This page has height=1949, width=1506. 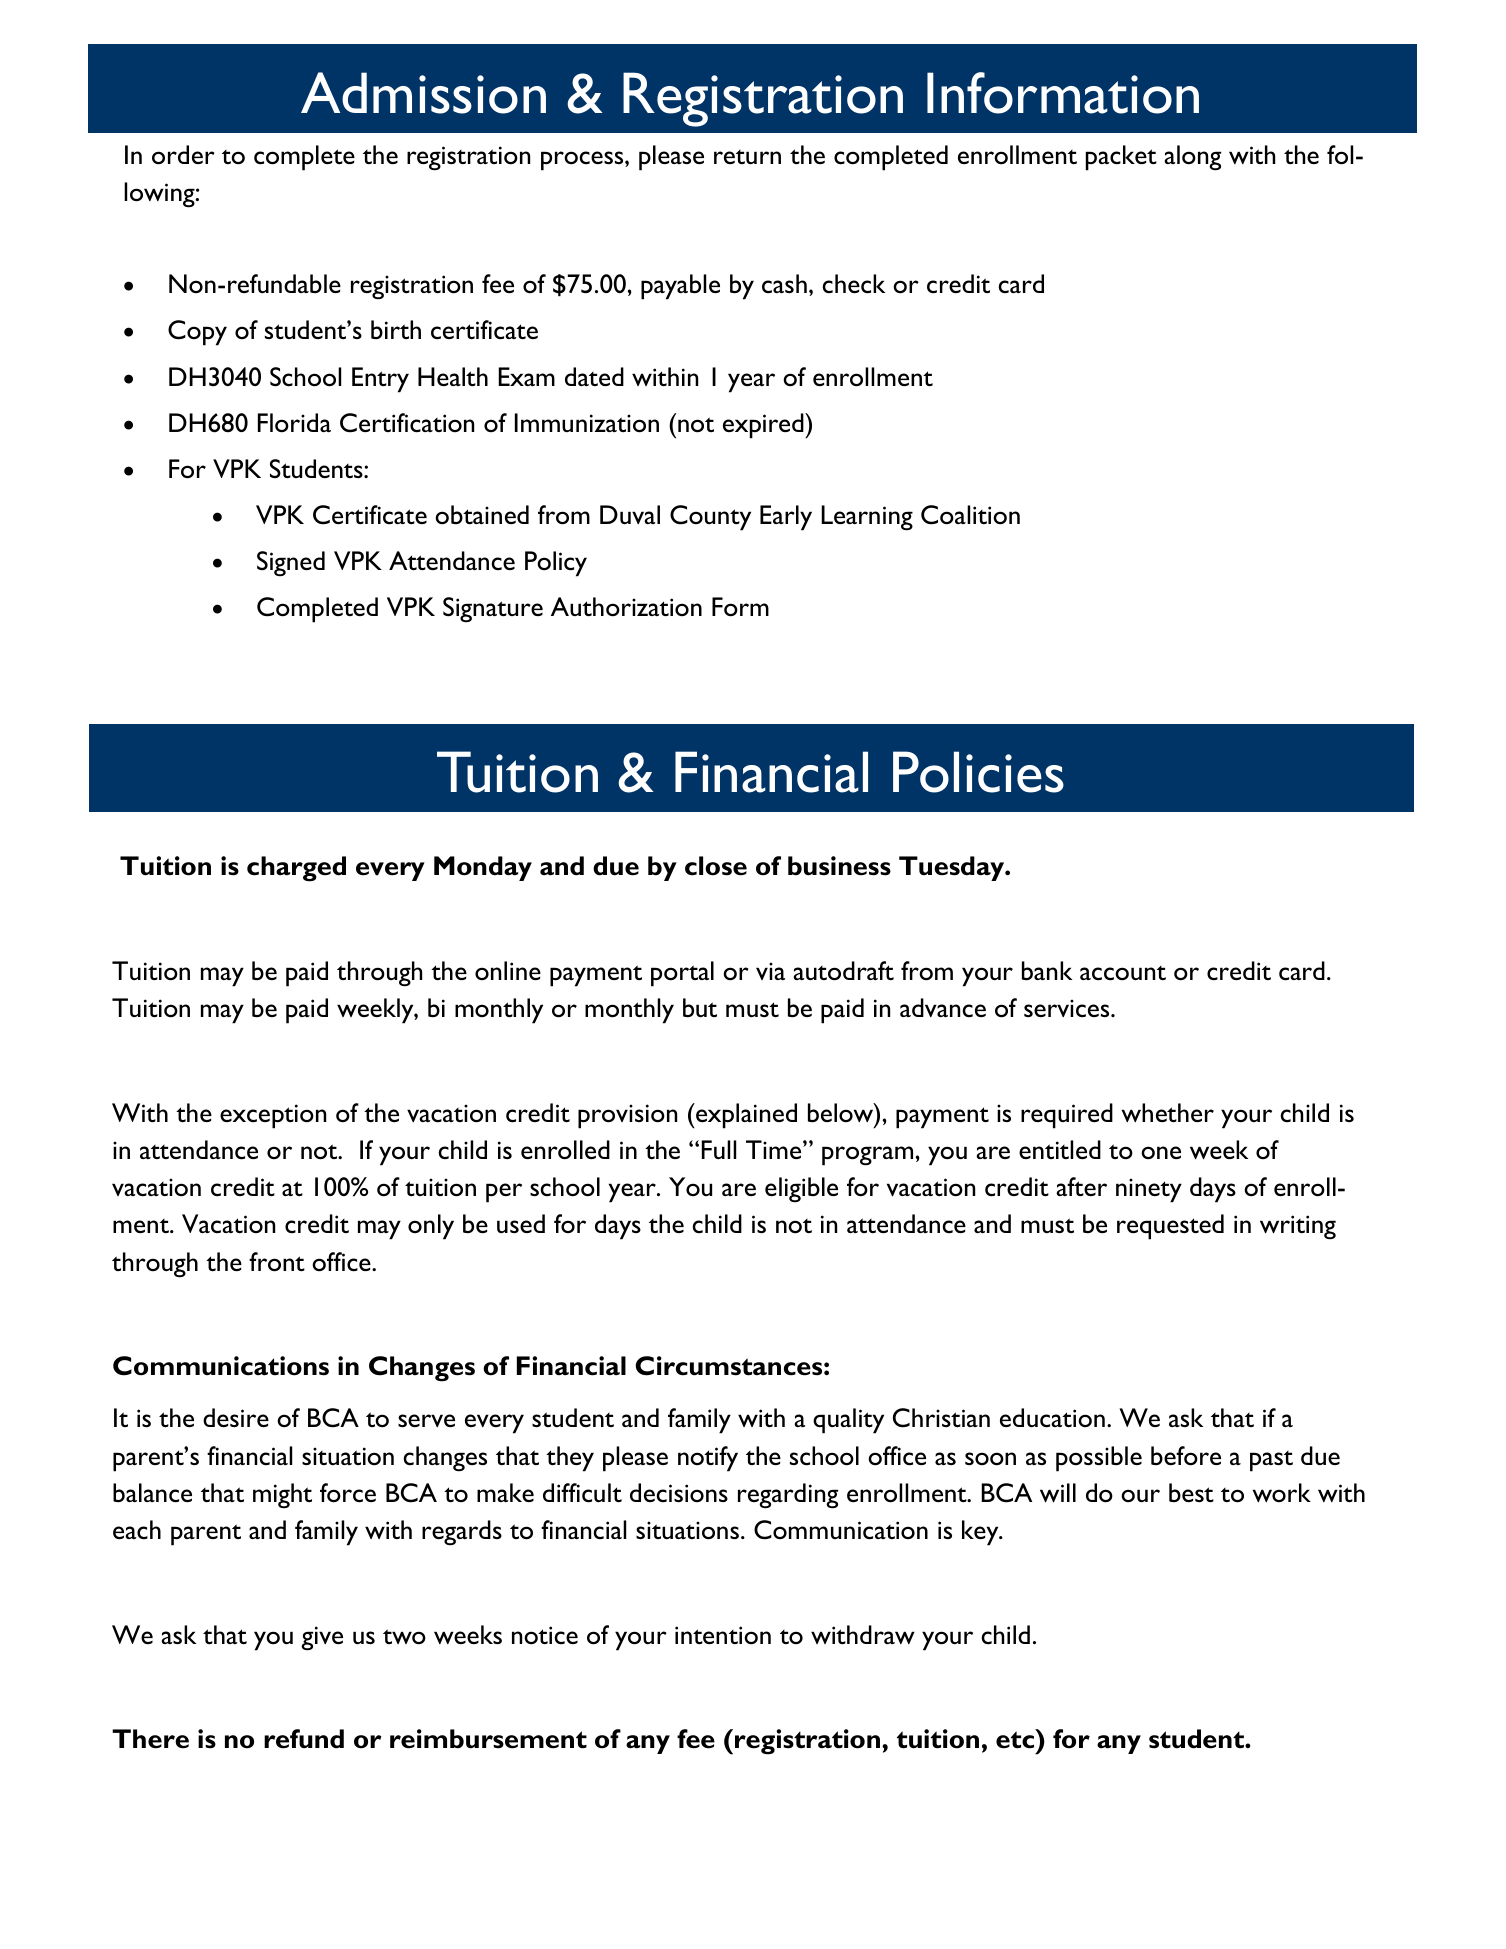 What do you see at coordinates (322, 1638) in the page?
I see `give` at bounding box center [322, 1638].
